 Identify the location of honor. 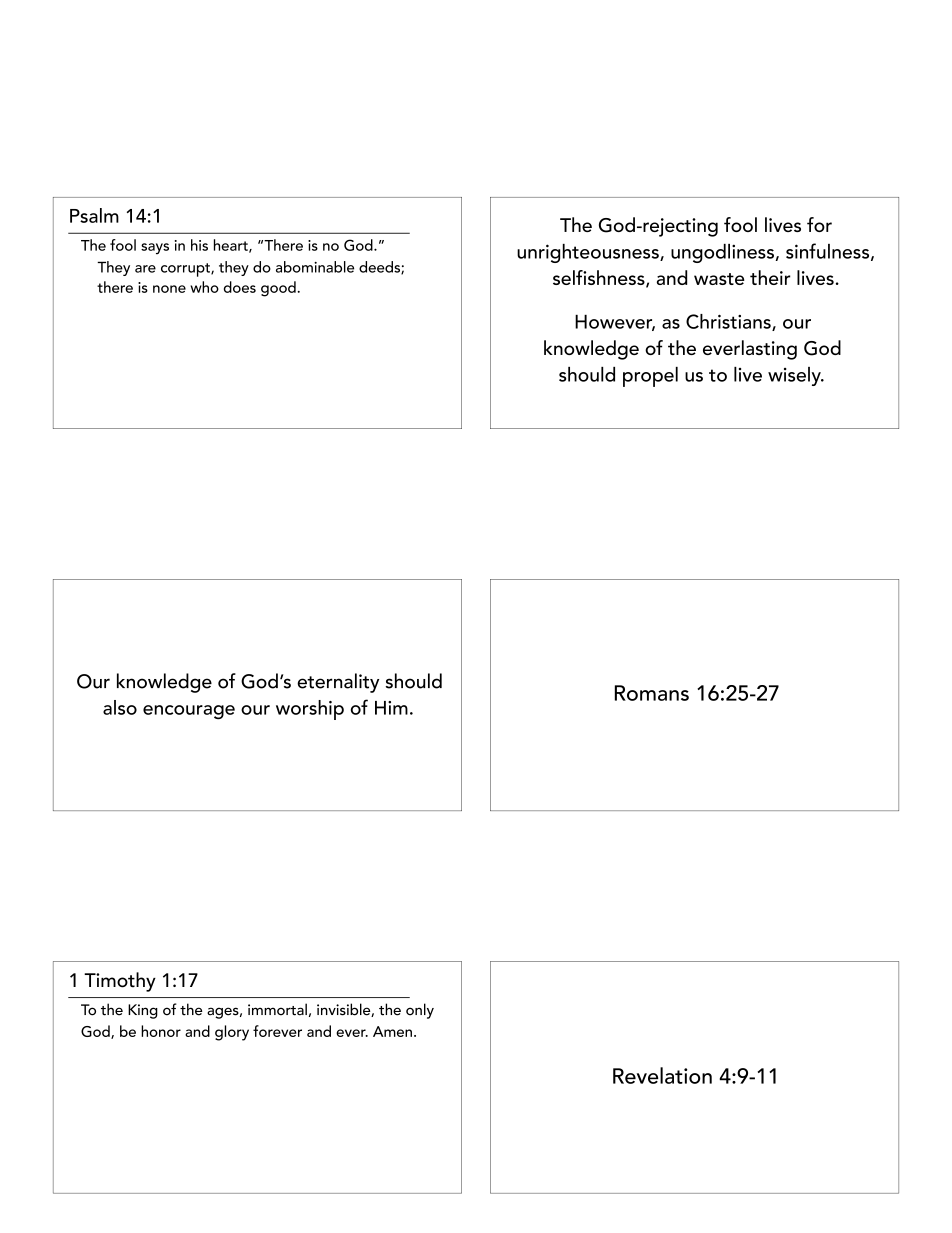
(161, 1031).
